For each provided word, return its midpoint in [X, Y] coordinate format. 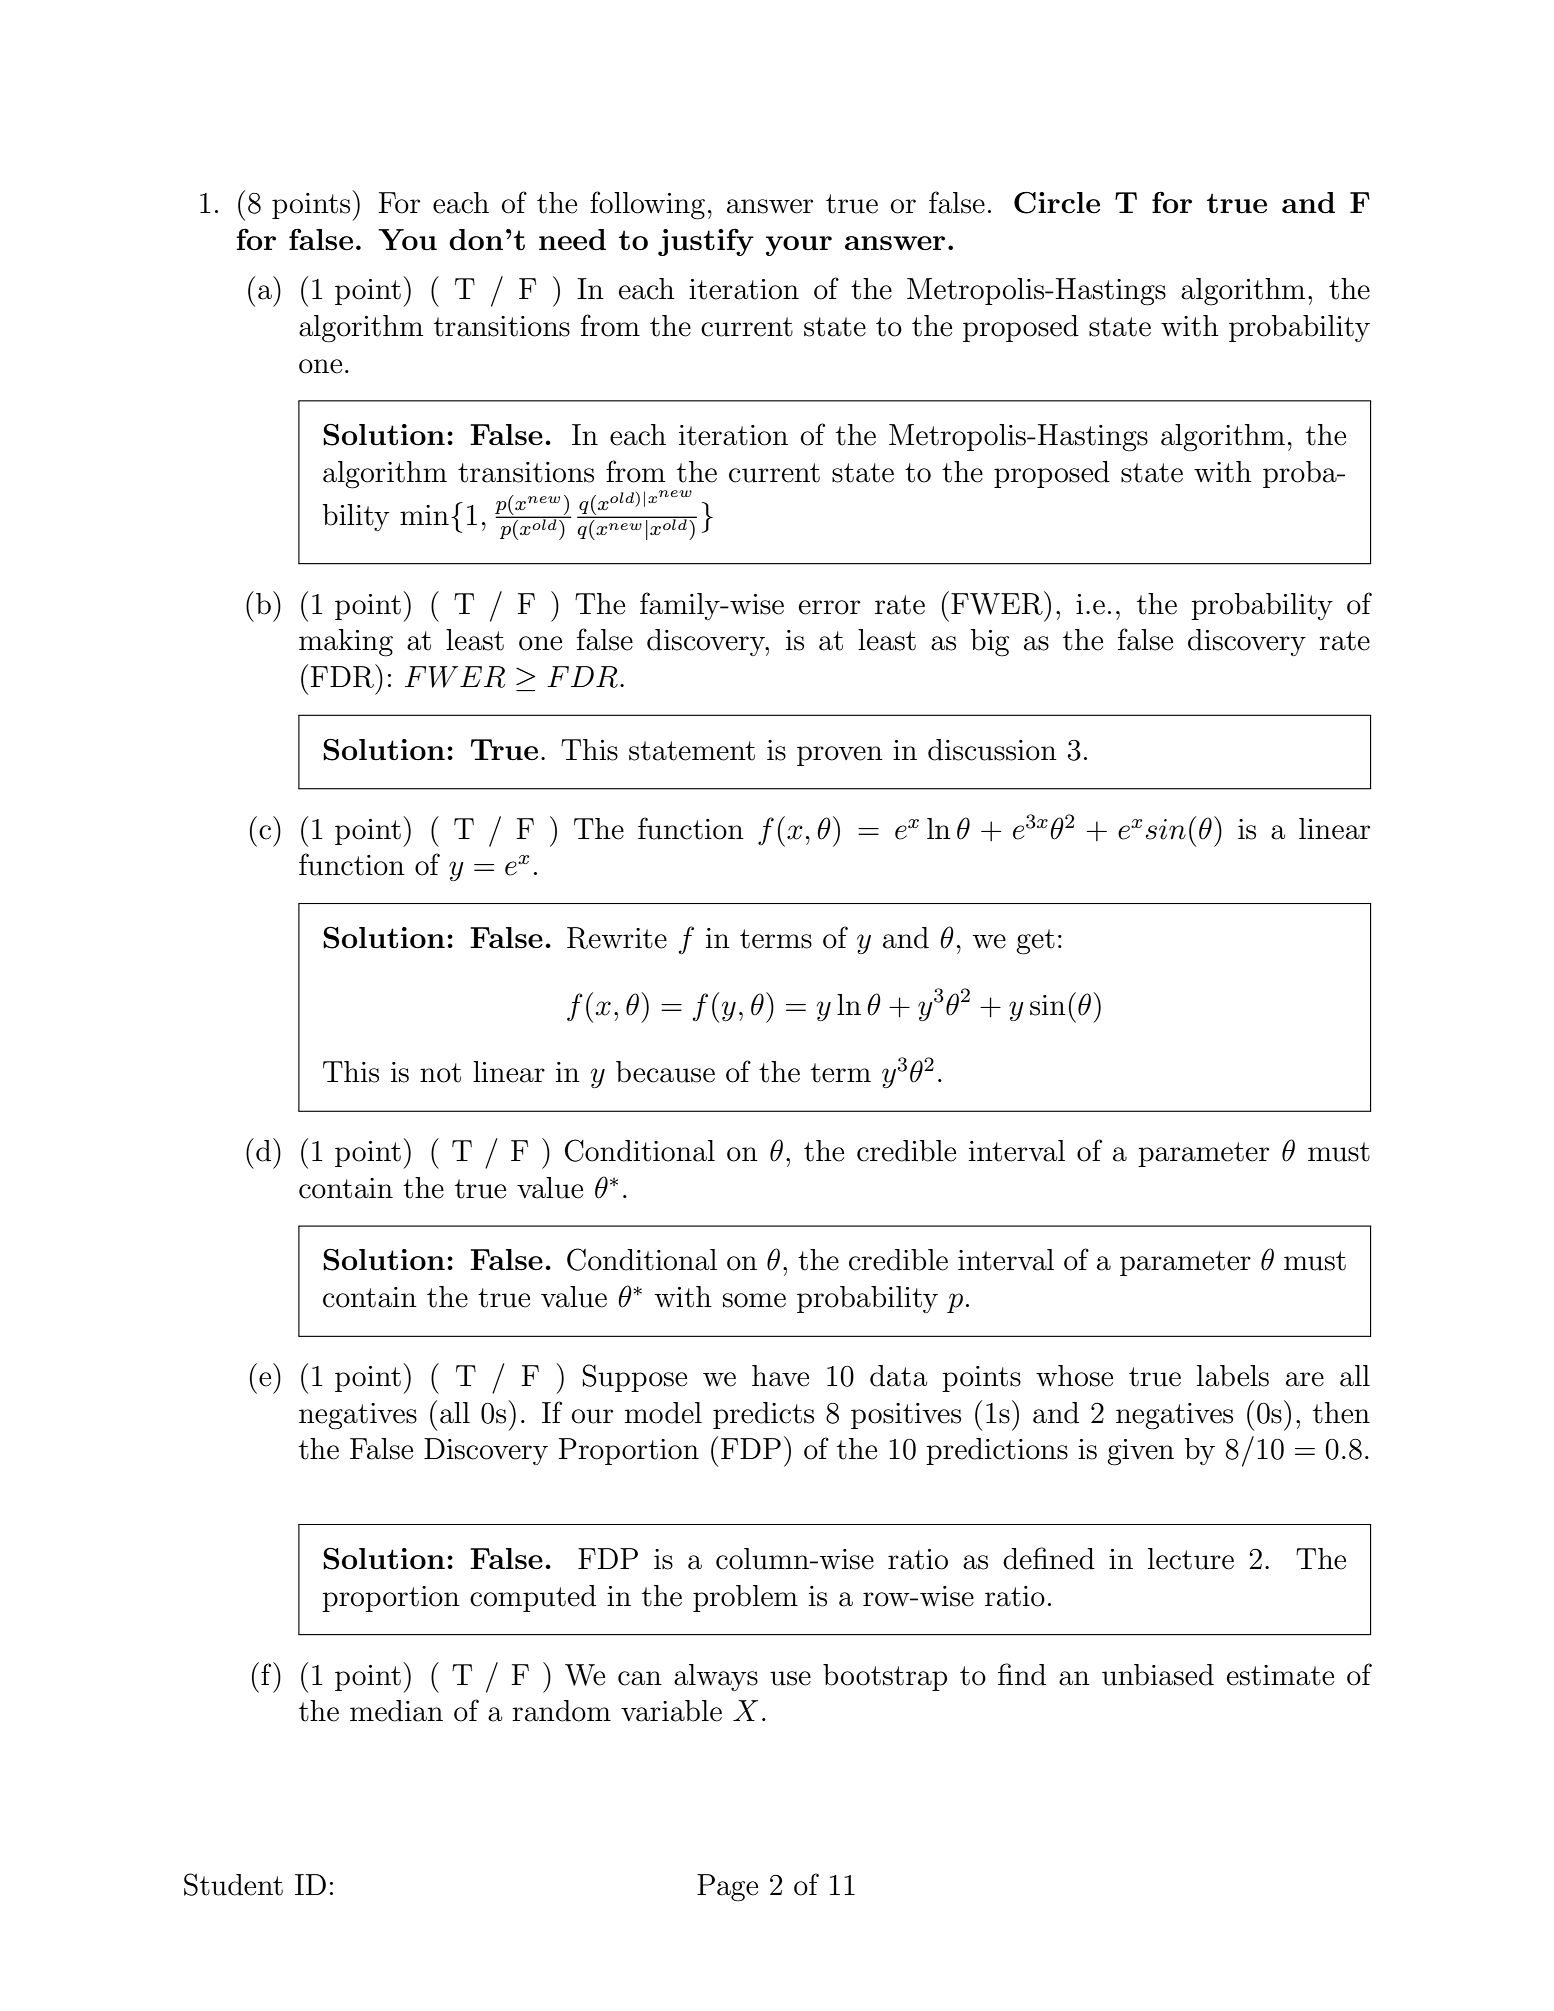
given [1140, 1452]
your [799, 246]
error [829, 607]
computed [533, 1598]
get [1035, 942]
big [990, 643]
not [440, 1073]
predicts [763, 1415]
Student [233, 1884]
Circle [1057, 203]
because [665, 1072]
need [572, 239]
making [346, 643]
